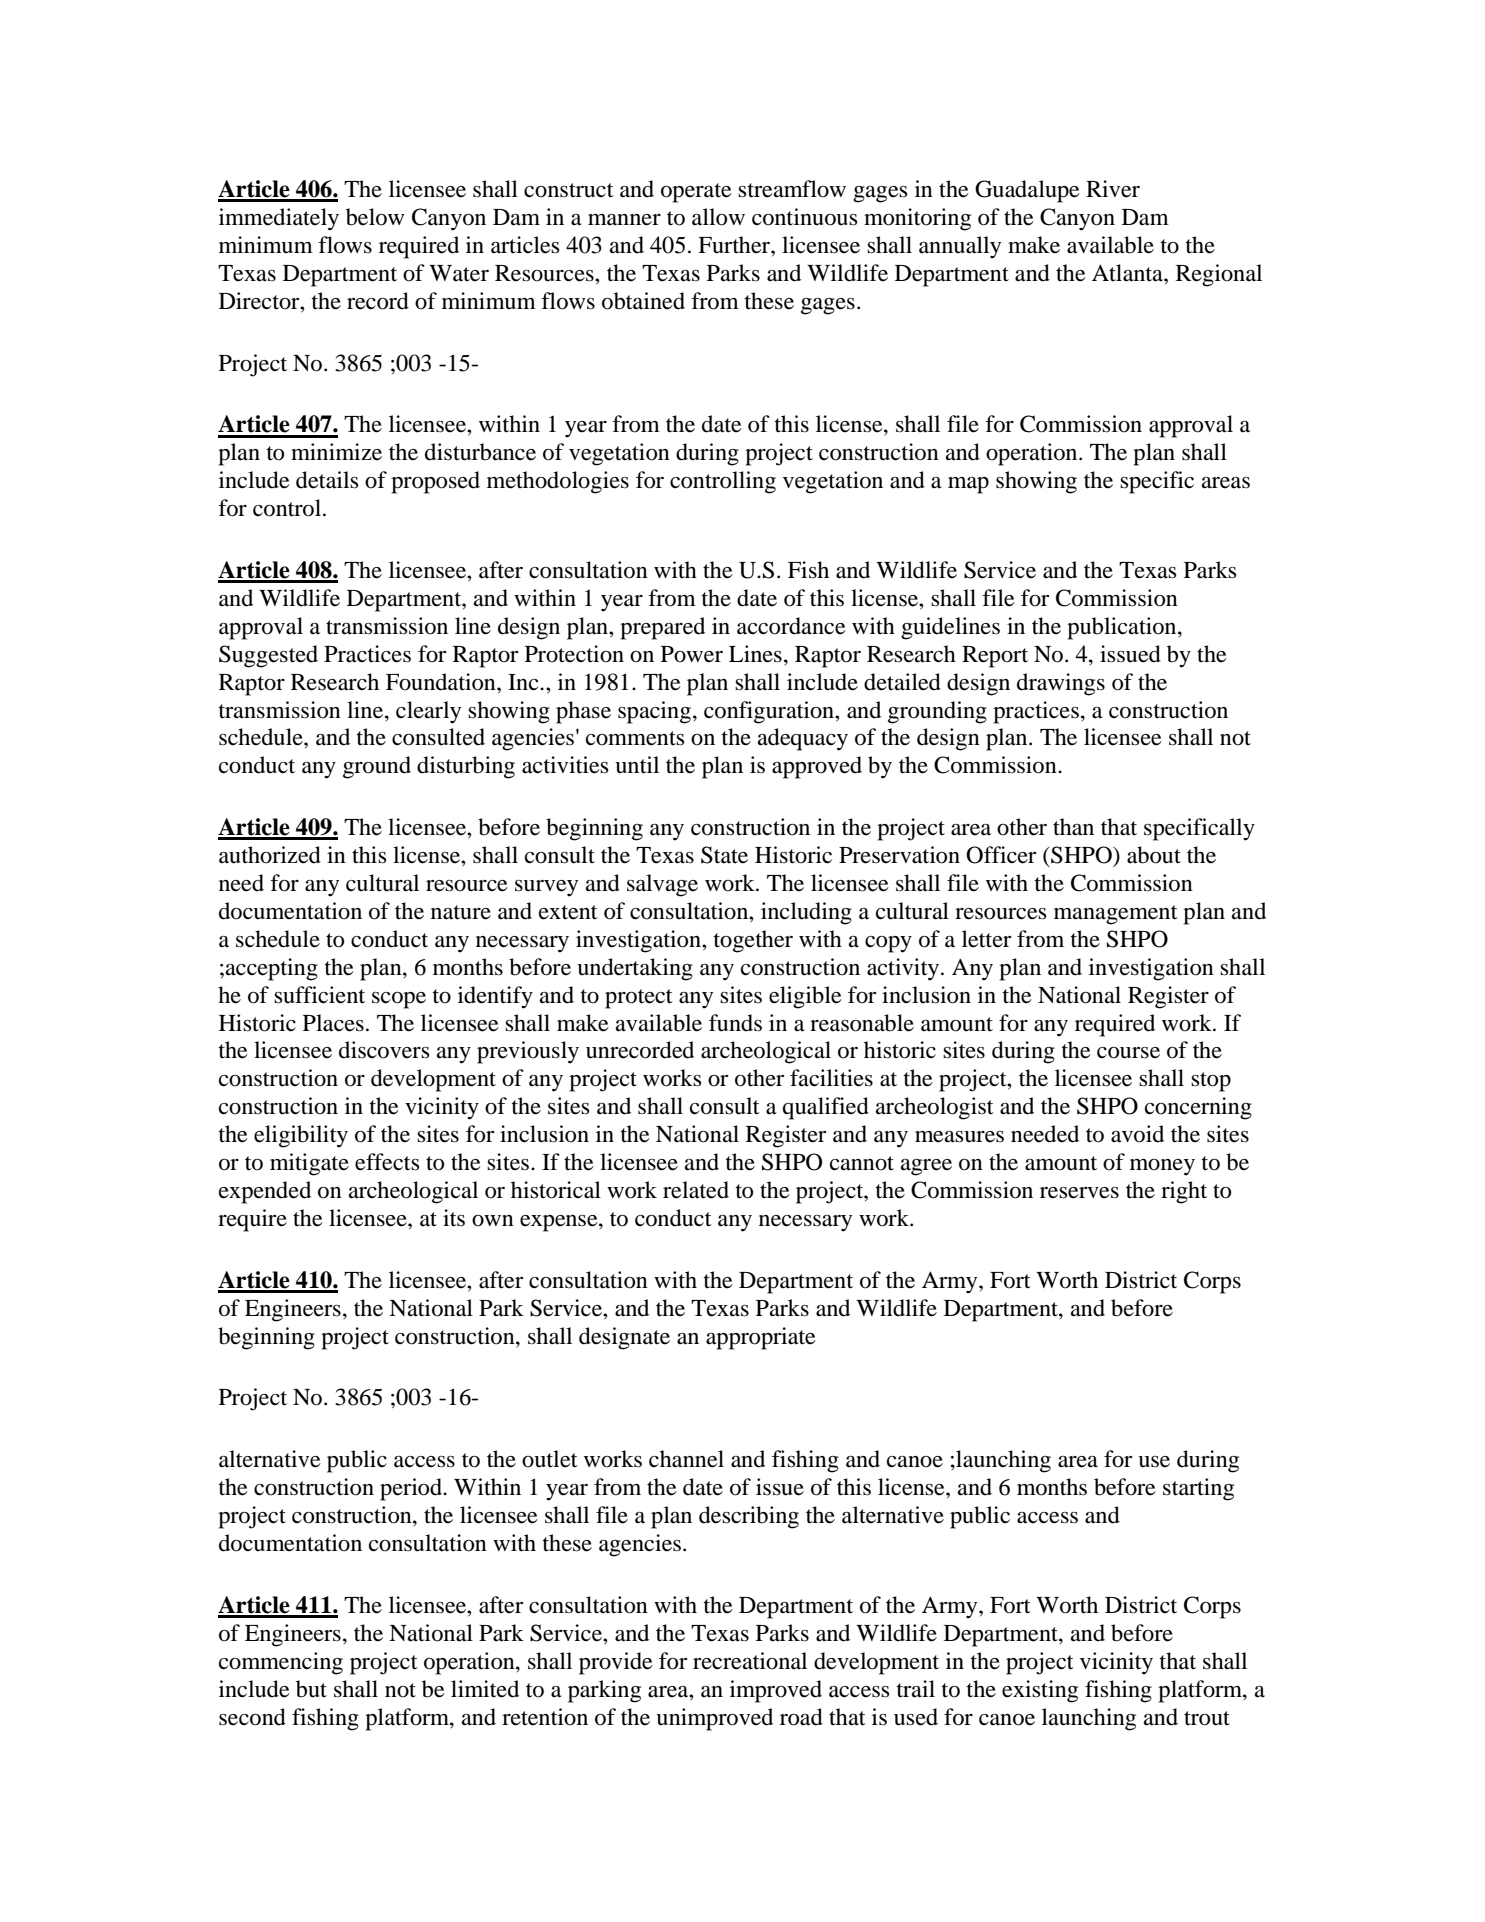 The image size is (1485, 1922). I want to click on scope, so click(399, 1000).
